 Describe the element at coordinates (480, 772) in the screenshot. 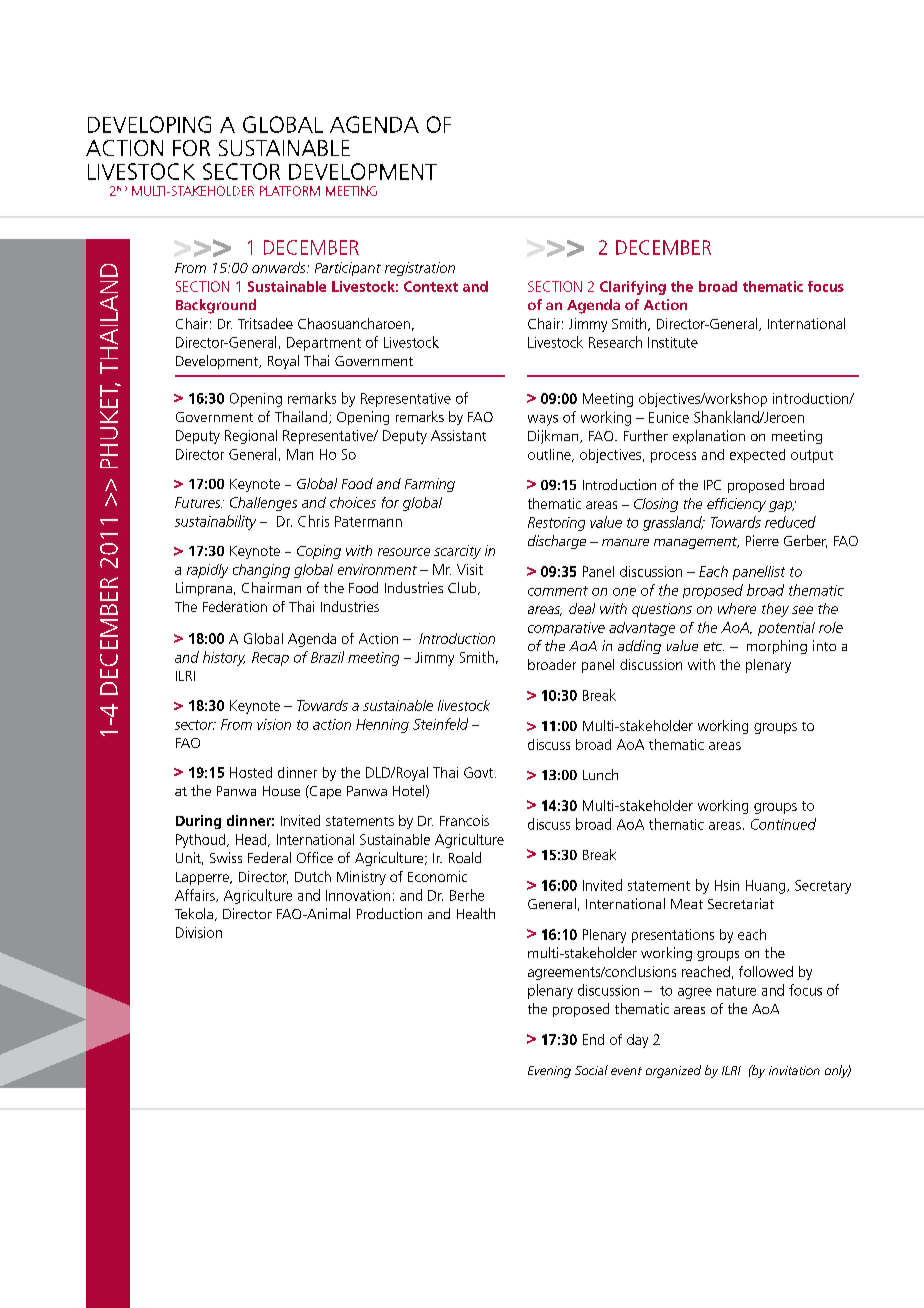

I see `Govt` at that location.
